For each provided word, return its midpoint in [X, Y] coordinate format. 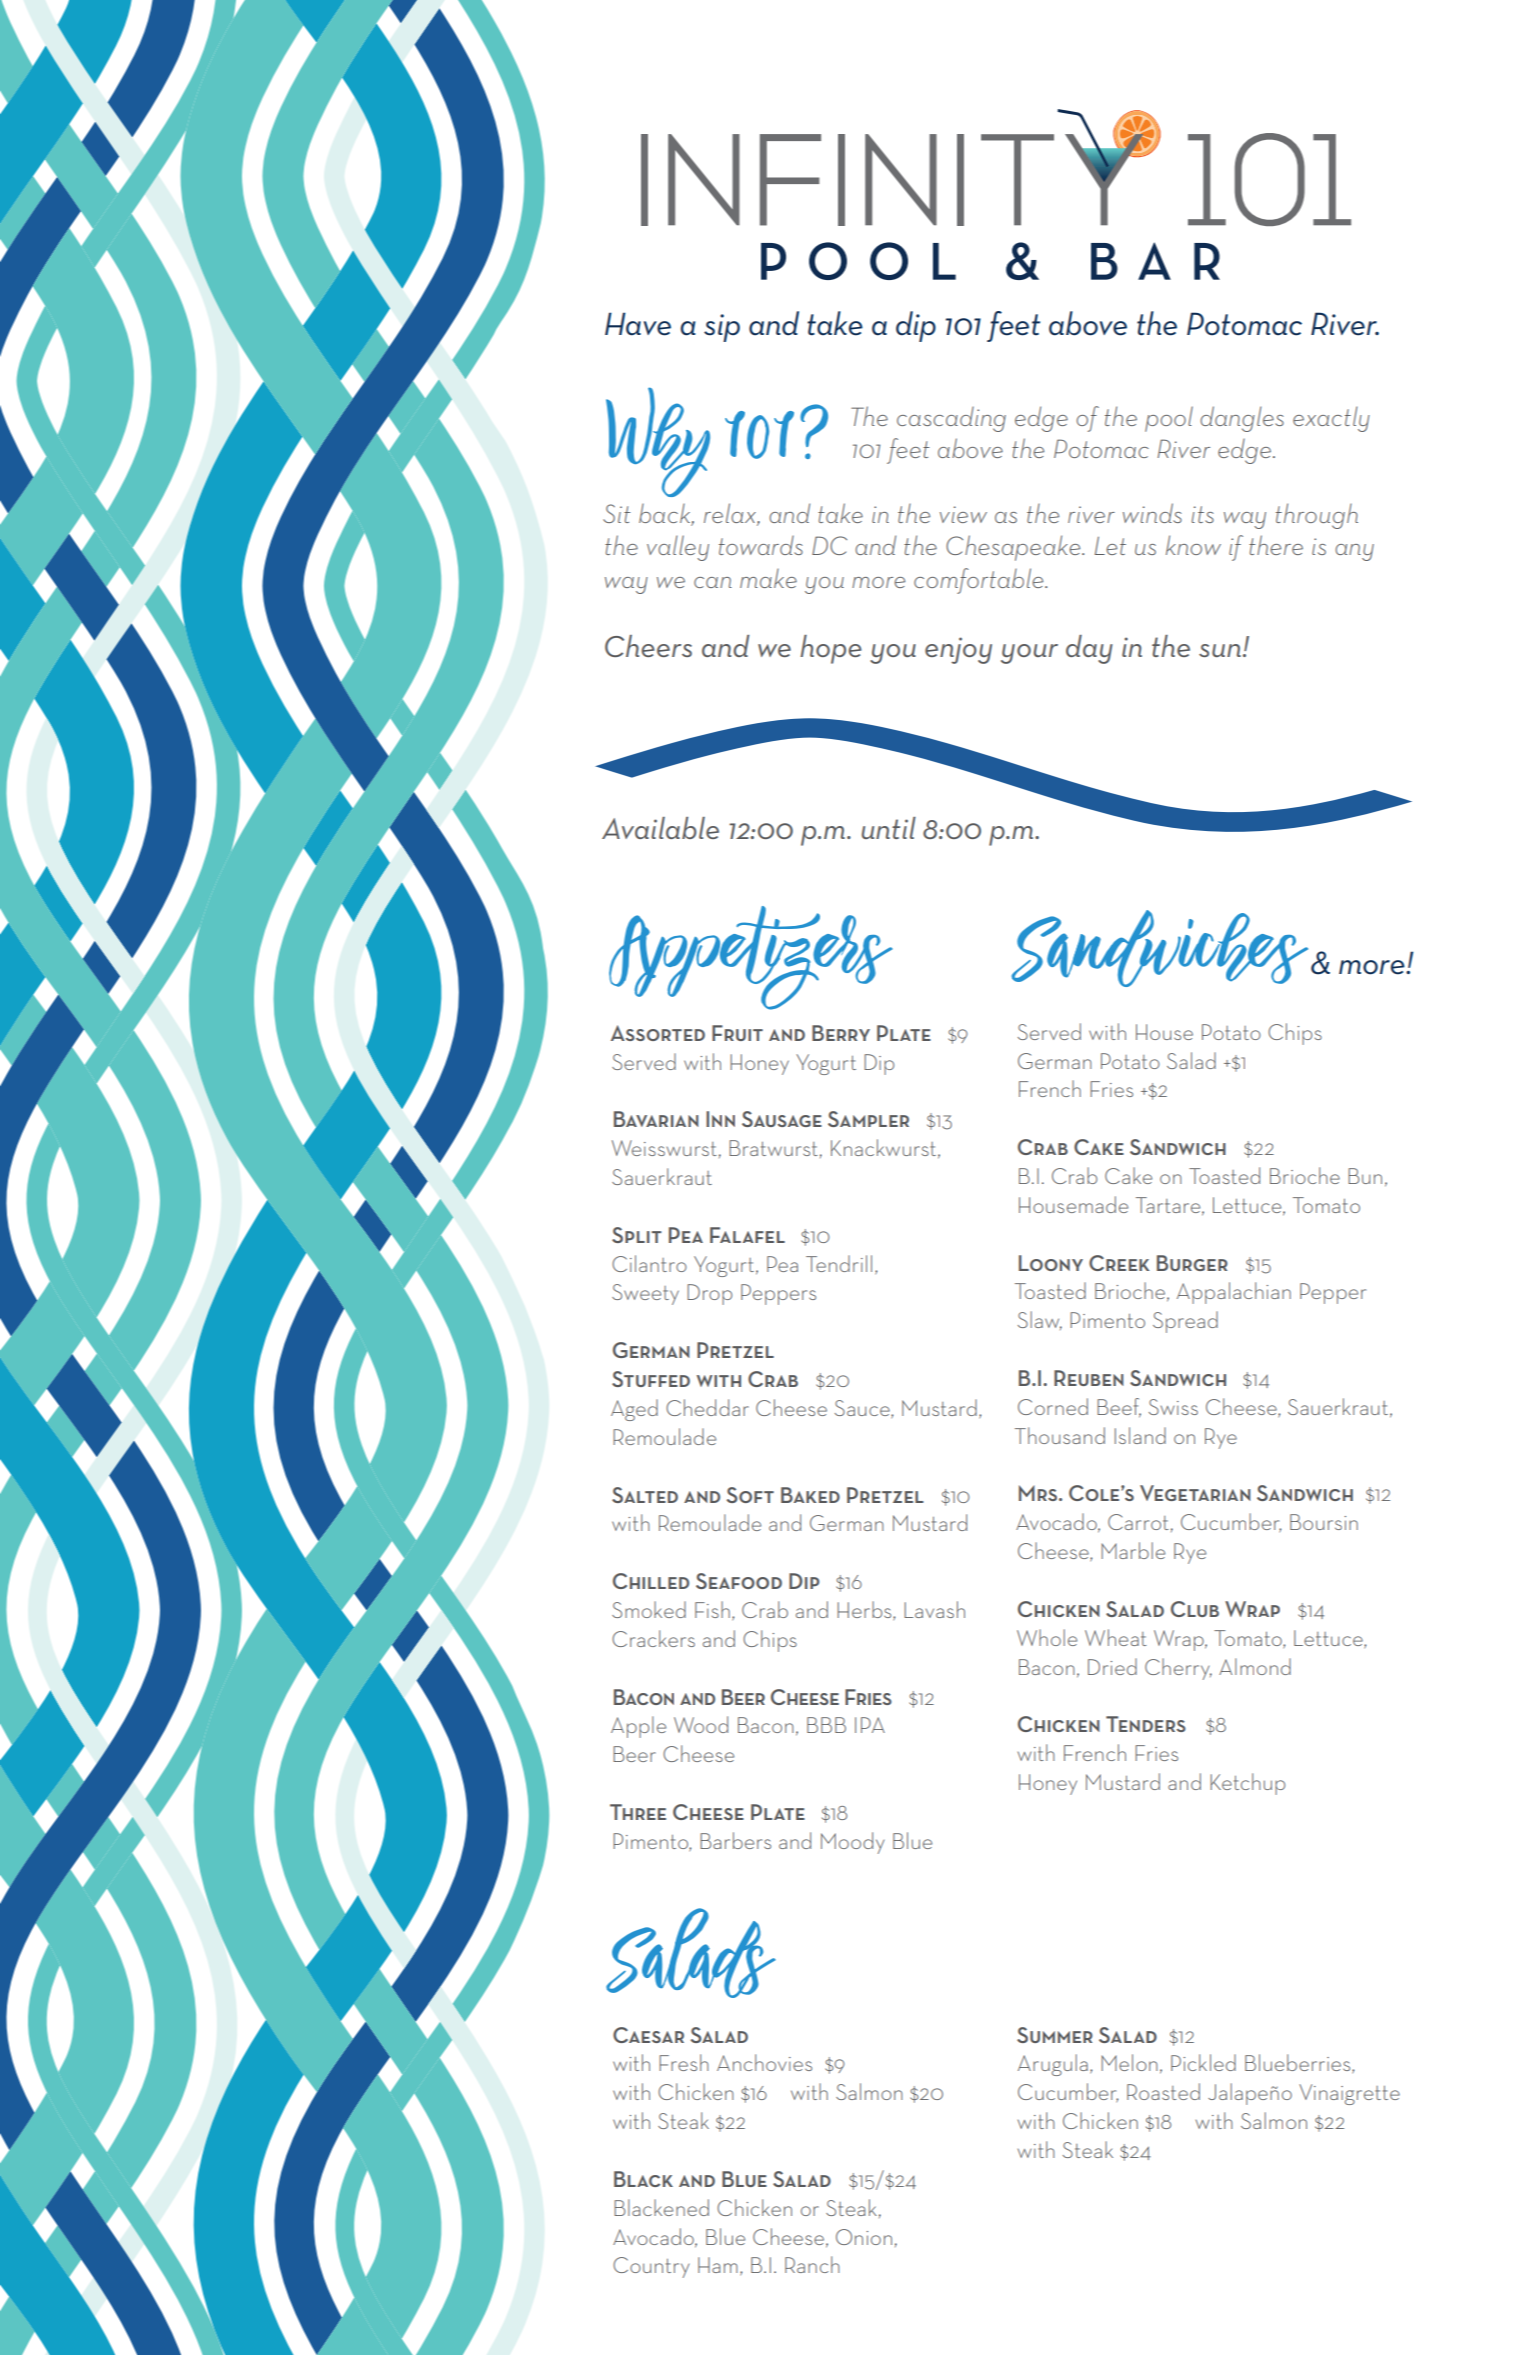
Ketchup [1247, 1784]
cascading [951, 419]
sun [1220, 650]
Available [660, 828]
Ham [718, 2265]
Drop [709, 1294]
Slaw [1040, 1320]
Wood [701, 1724]
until [889, 828]
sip [722, 328]
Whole [1047, 1637]
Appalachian [1234, 1293]
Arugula [1053, 2065]
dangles [1242, 419]
